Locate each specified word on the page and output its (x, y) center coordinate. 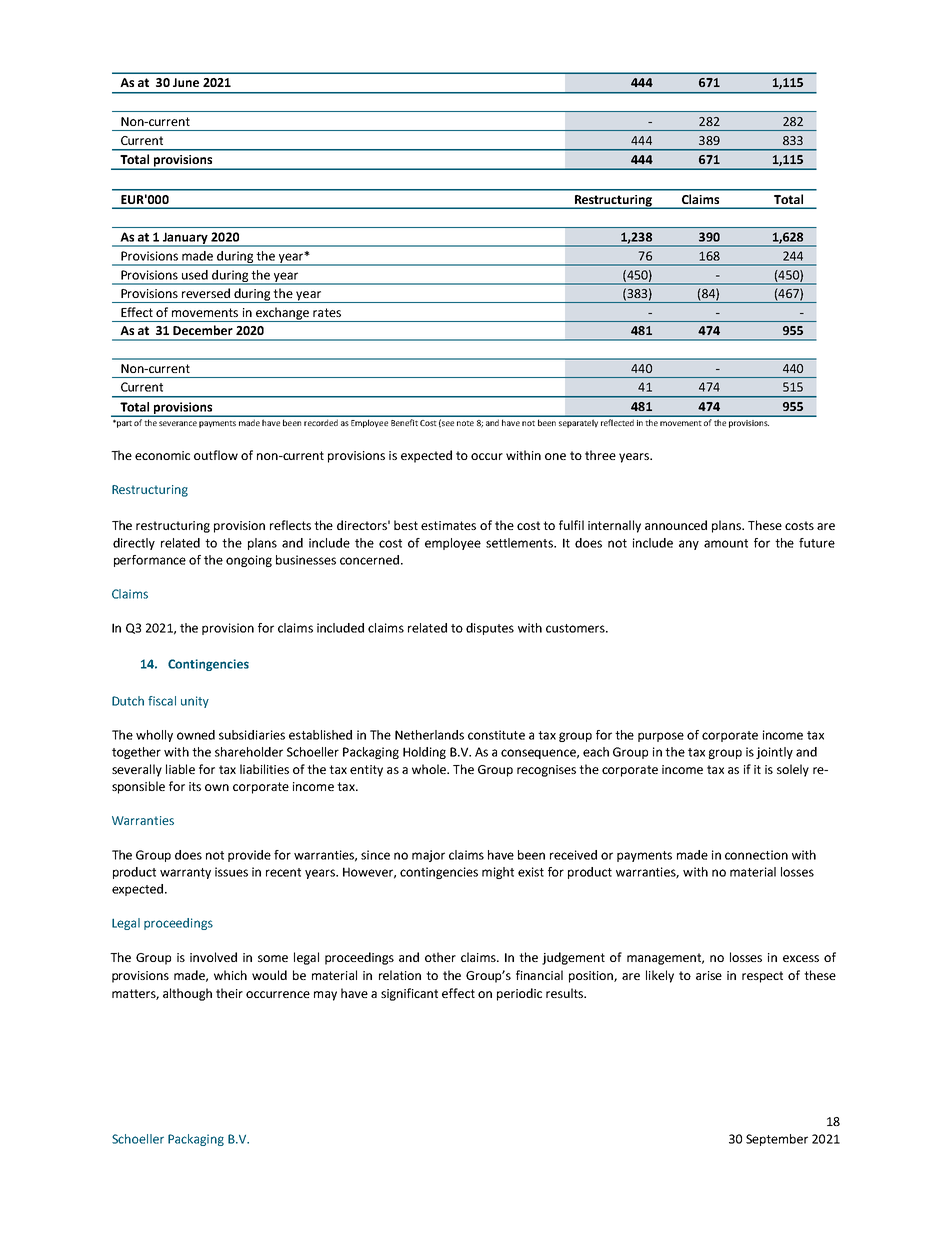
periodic (519, 994)
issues (231, 872)
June (186, 82)
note (465, 423)
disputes (490, 629)
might (498, 873)
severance (178, 423)
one (555, 456)
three (600, 455)
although (187, 994)
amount (726, 543)
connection (756, 855)
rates (327, 312)
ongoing (249, 561)
